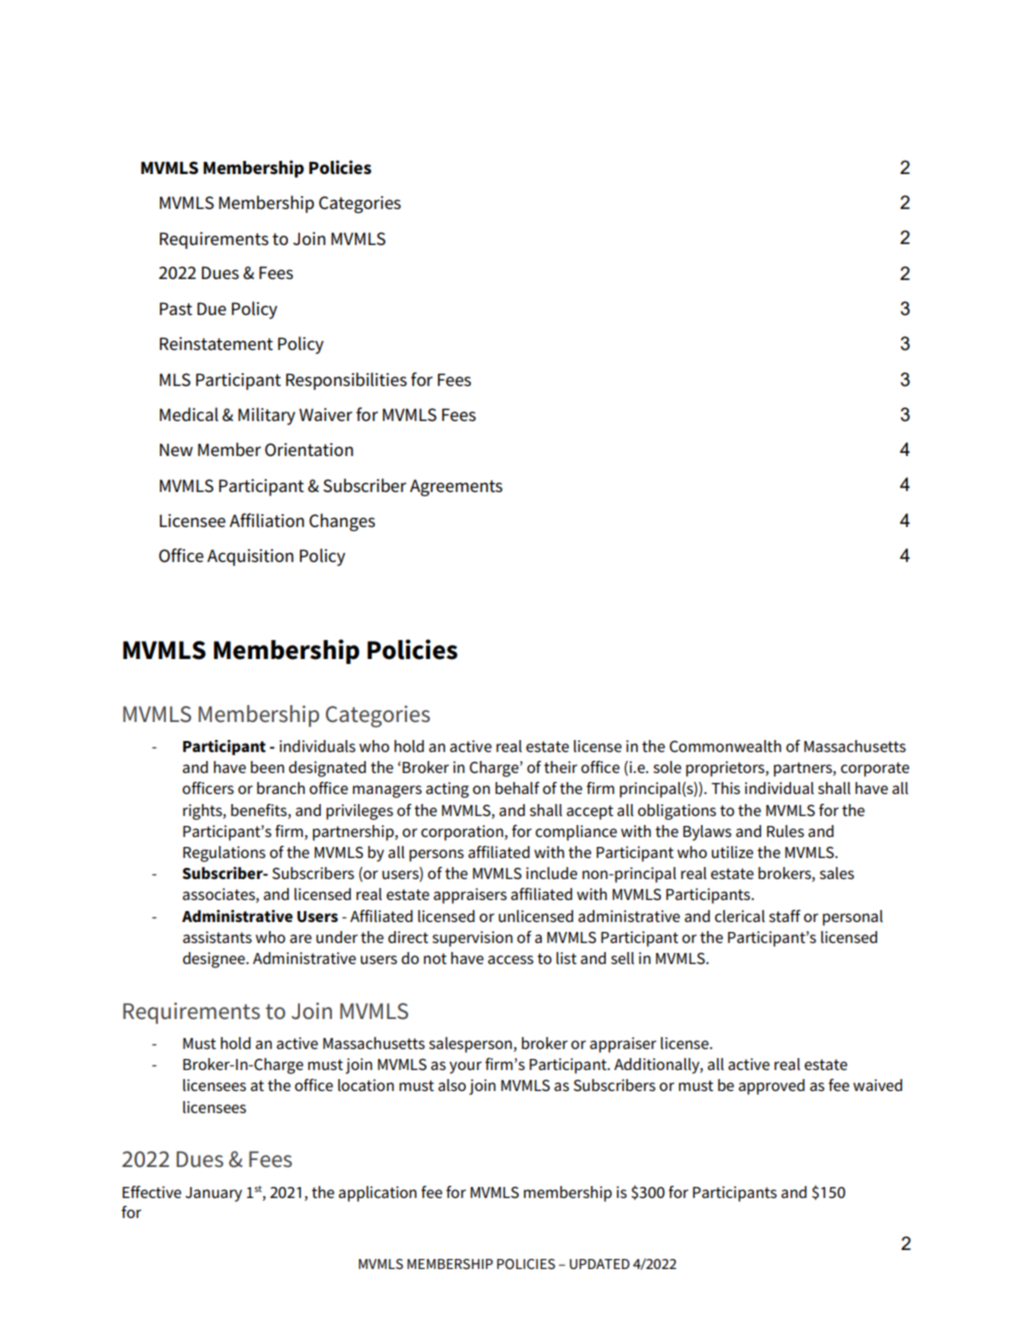 Image resolution: width=1033 pixels, height=1337 pixels. Describe the element at coordinates (456, 487) in the screenshot. I see `Agreements` at that location.
